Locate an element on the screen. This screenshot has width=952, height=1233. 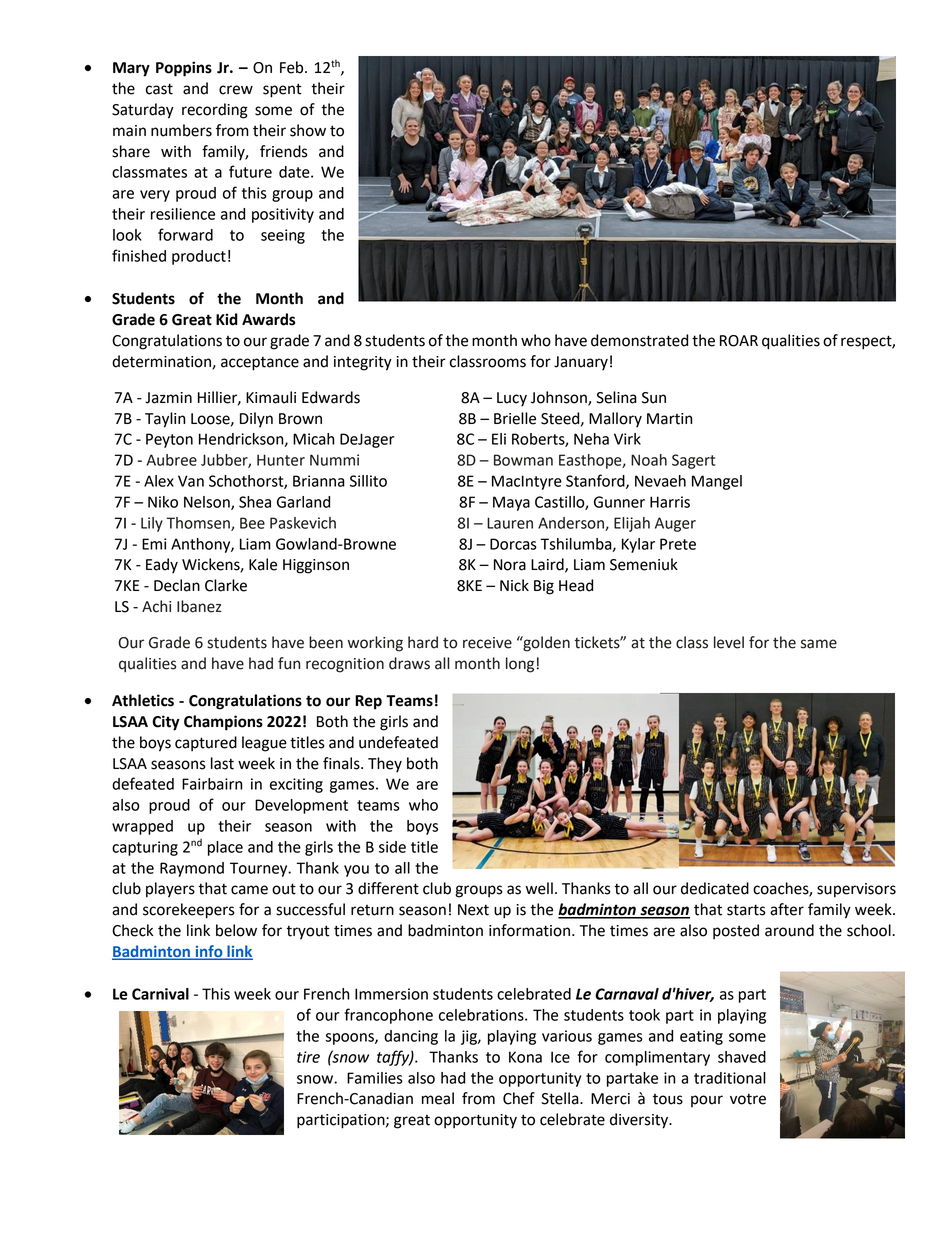
recording is located at coordinates (215, 111).
